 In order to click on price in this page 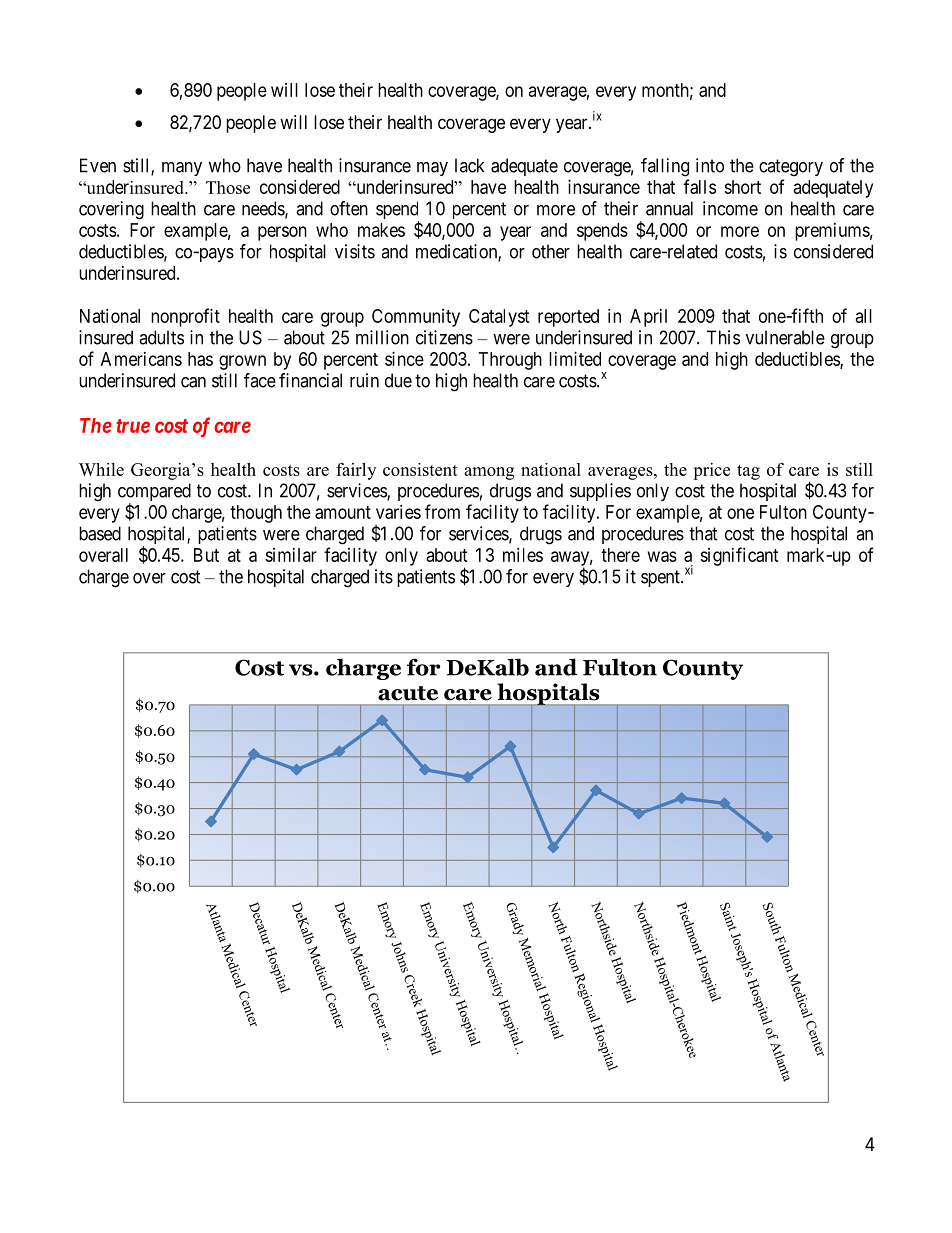, I will do `click(711, 471)`.
